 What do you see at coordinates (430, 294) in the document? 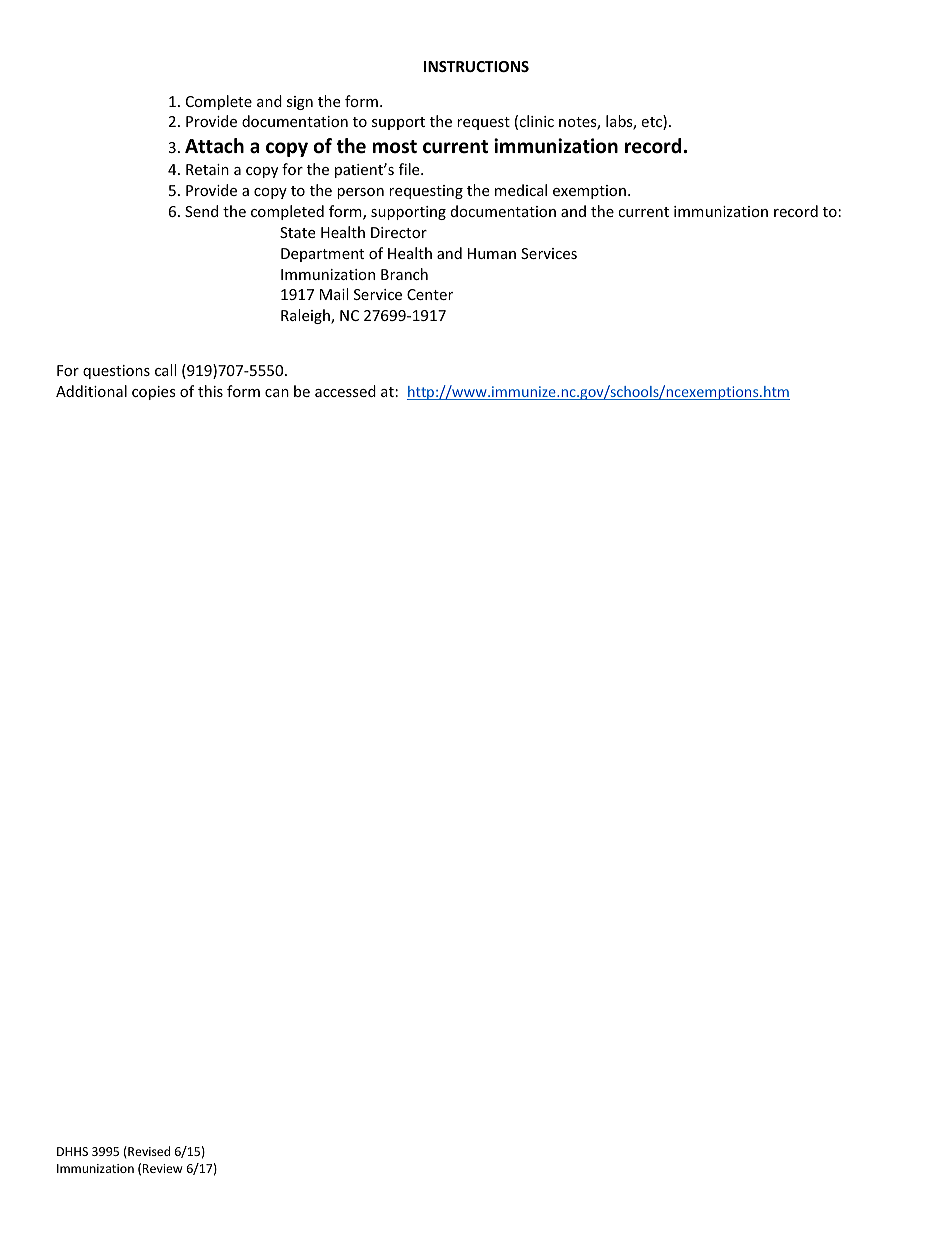
I see `Center` at bounding box center [430, 294].
